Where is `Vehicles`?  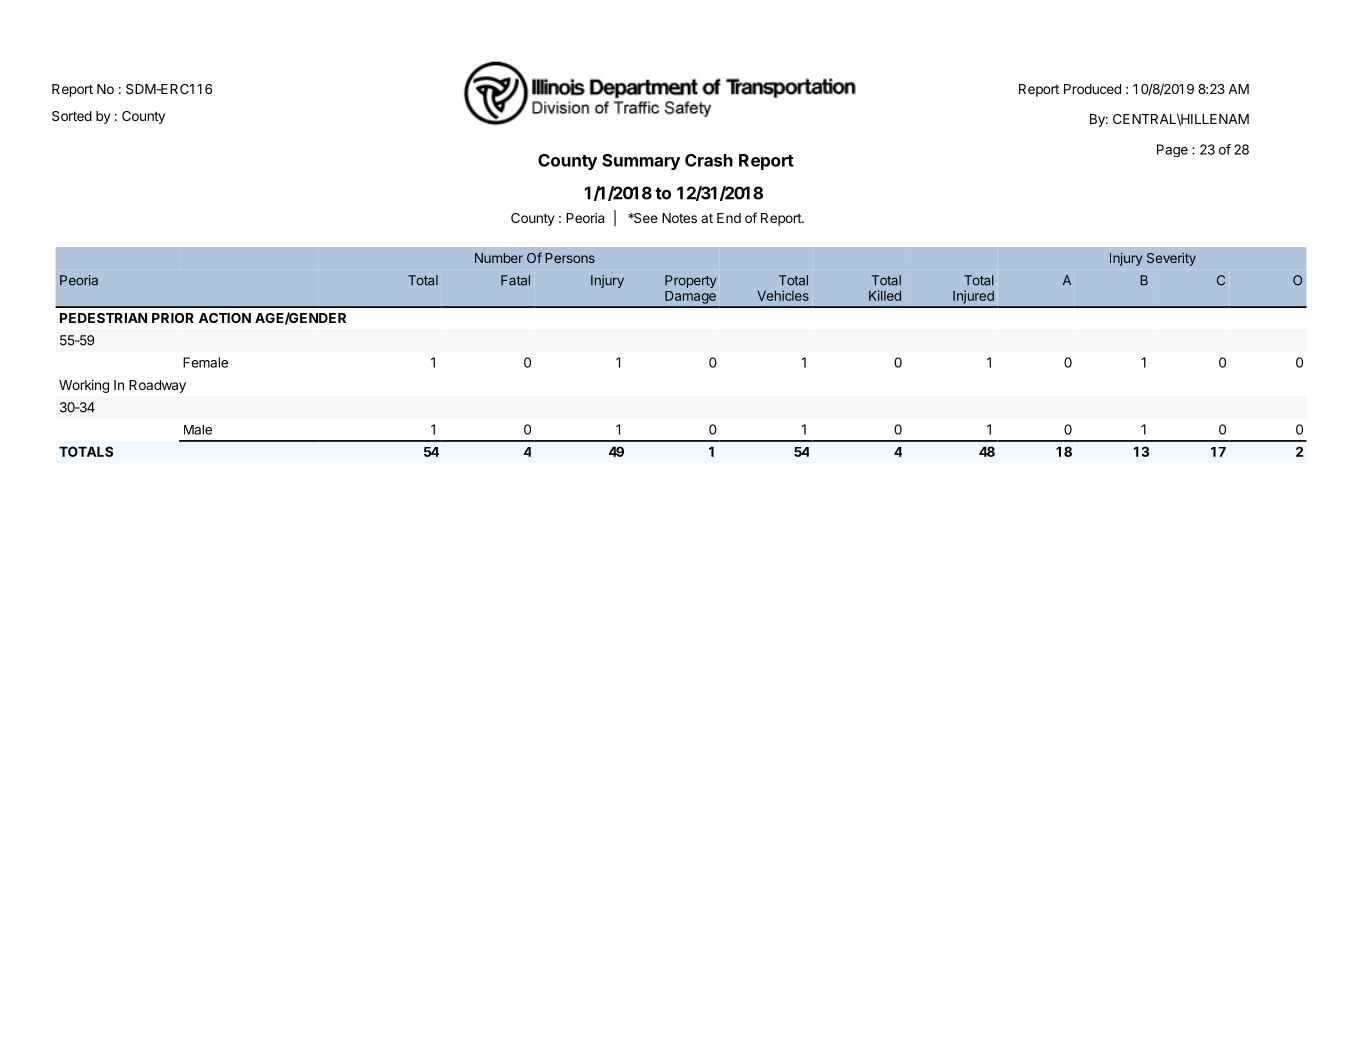 Vehicles is located at coordinates (783, 295).
